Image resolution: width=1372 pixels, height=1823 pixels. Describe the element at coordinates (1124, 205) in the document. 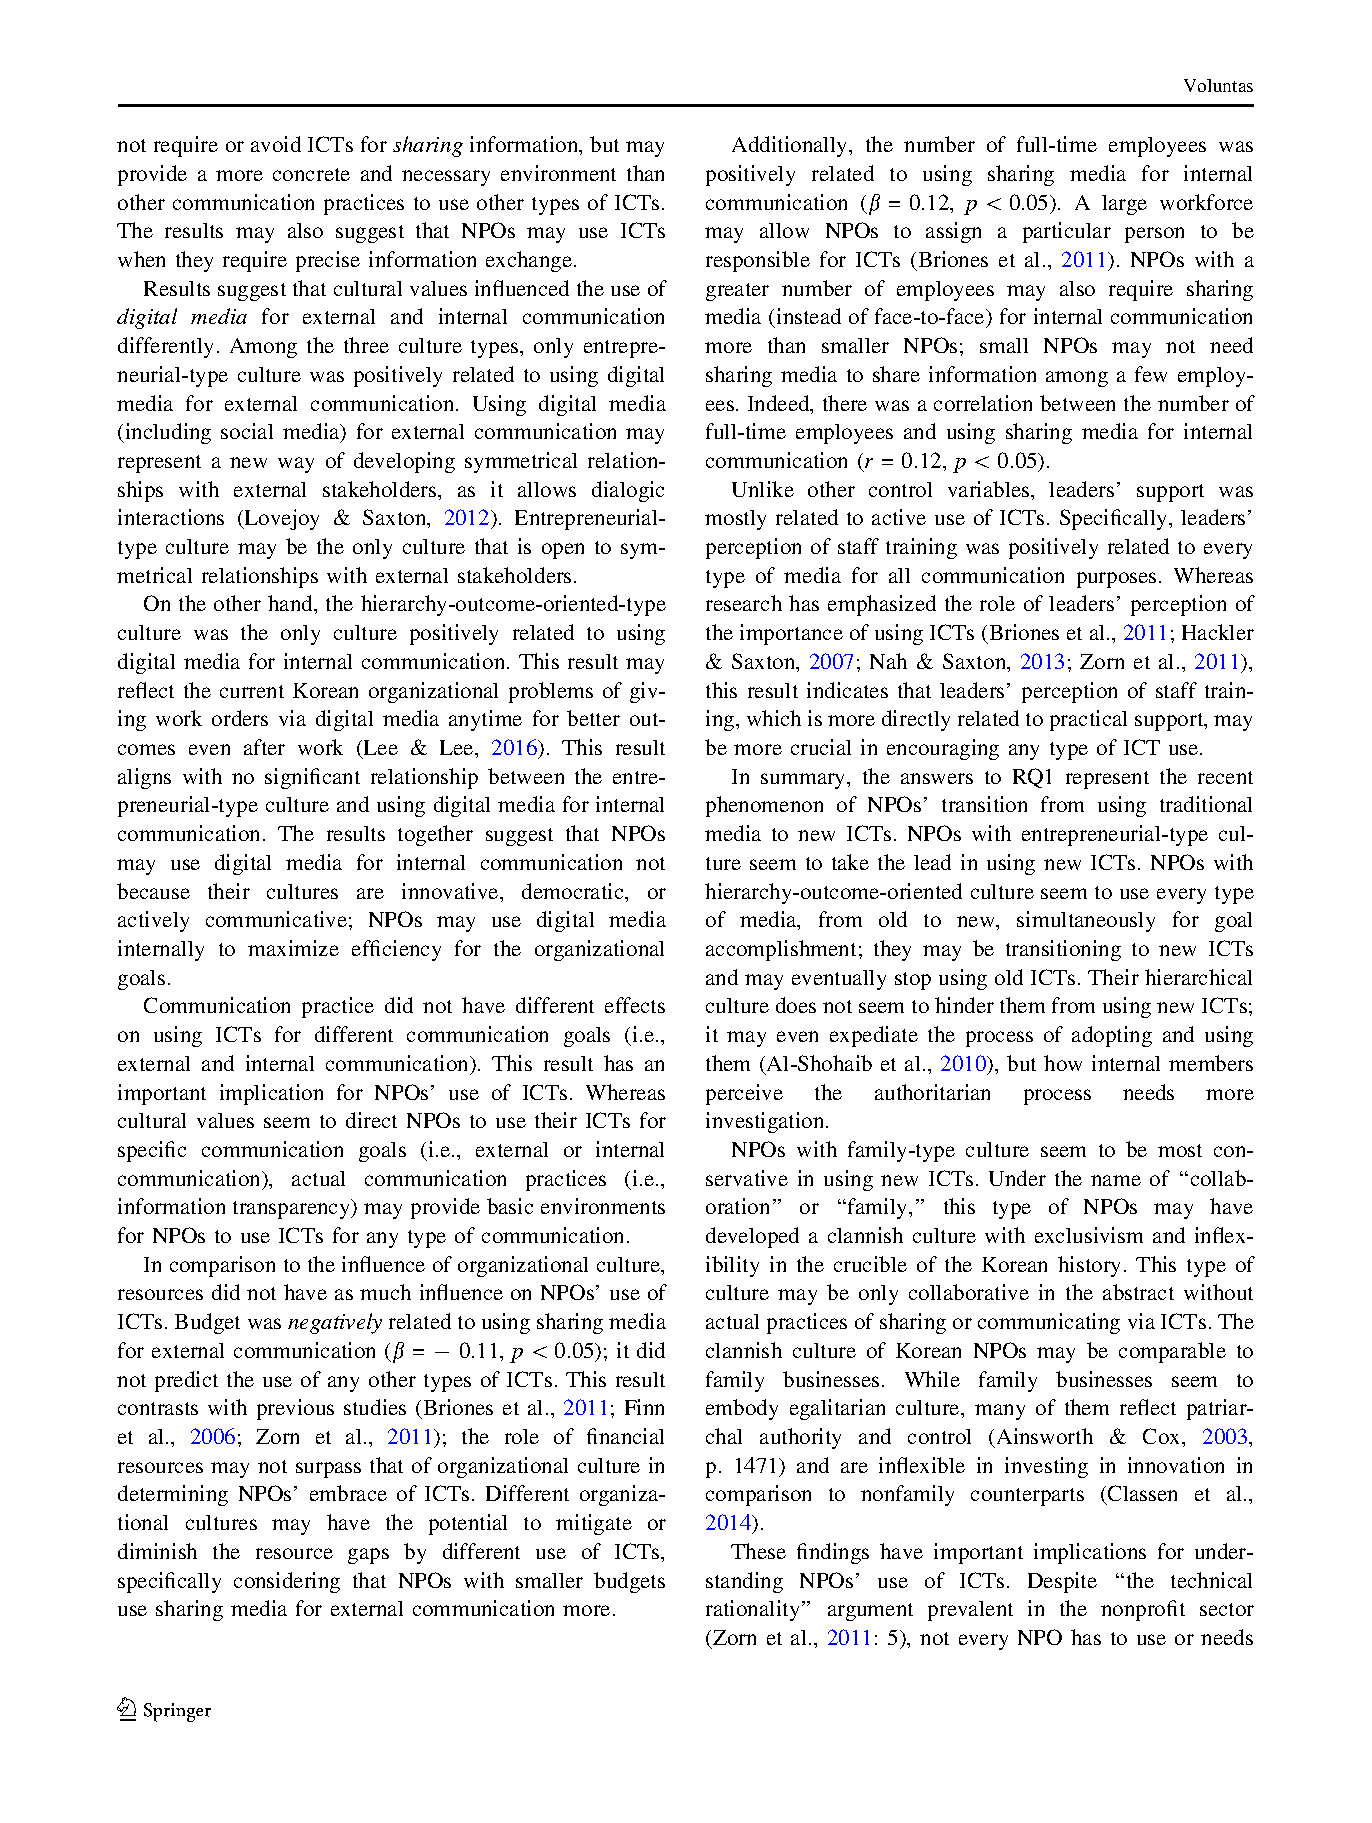

I see `large` at that location.
